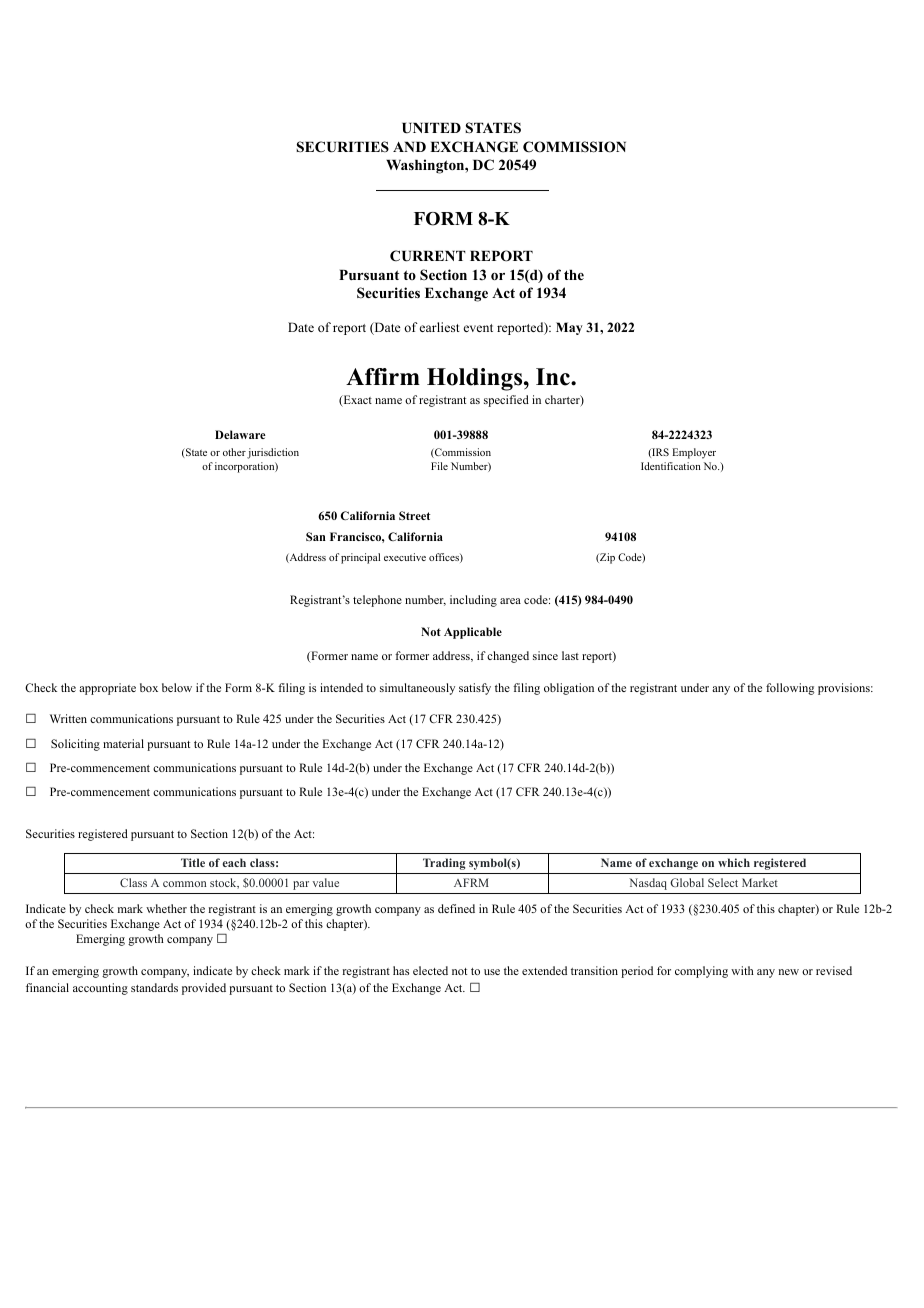 Image resolution: width=924 pixels, height=1308 pixels. What do you see at coordinates (316, 536) in the image?
I see `San` at bounding box center [316, 536].
